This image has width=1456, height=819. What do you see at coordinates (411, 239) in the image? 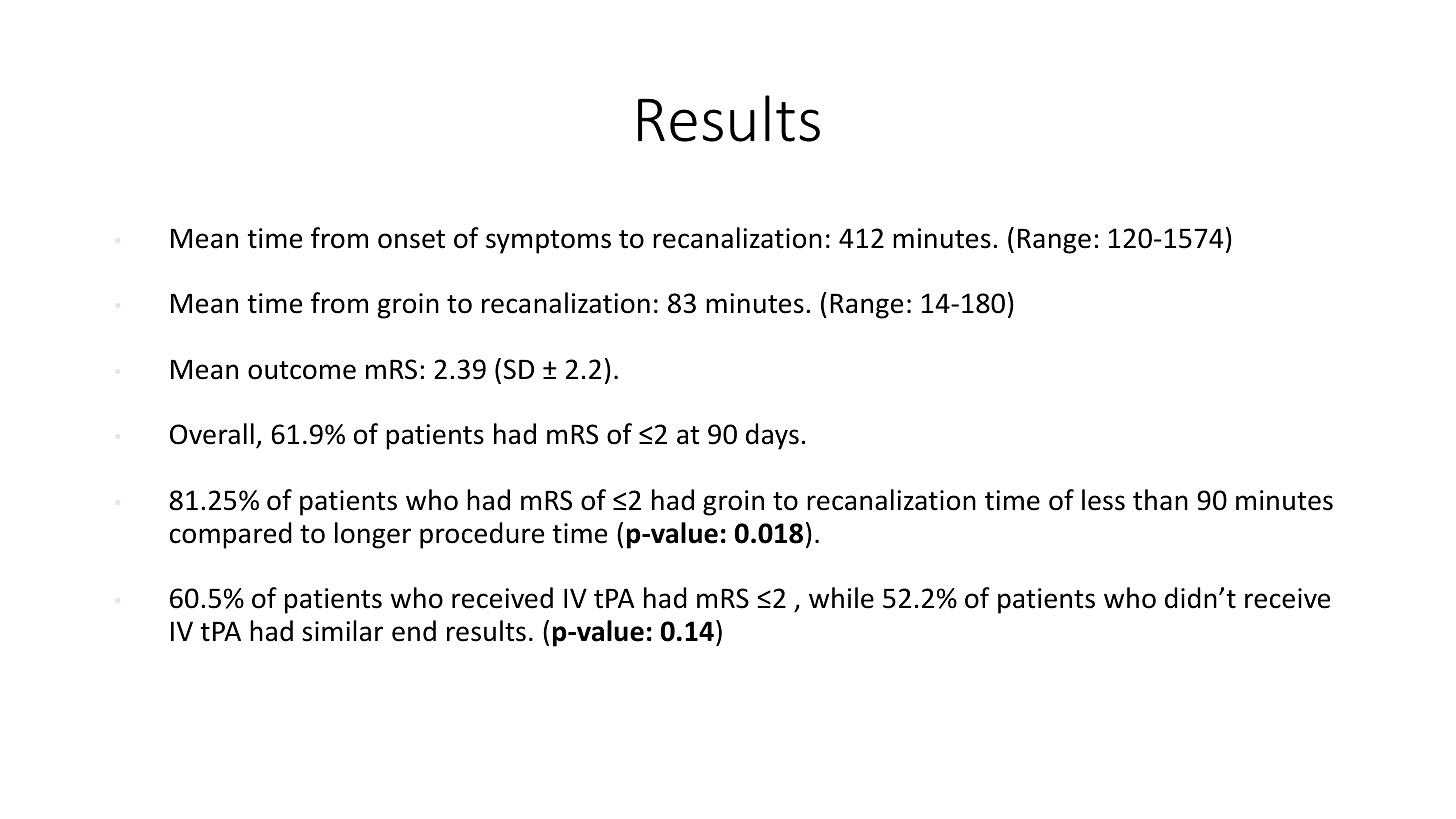
I see `onset` at bounding box center [411, 239].
